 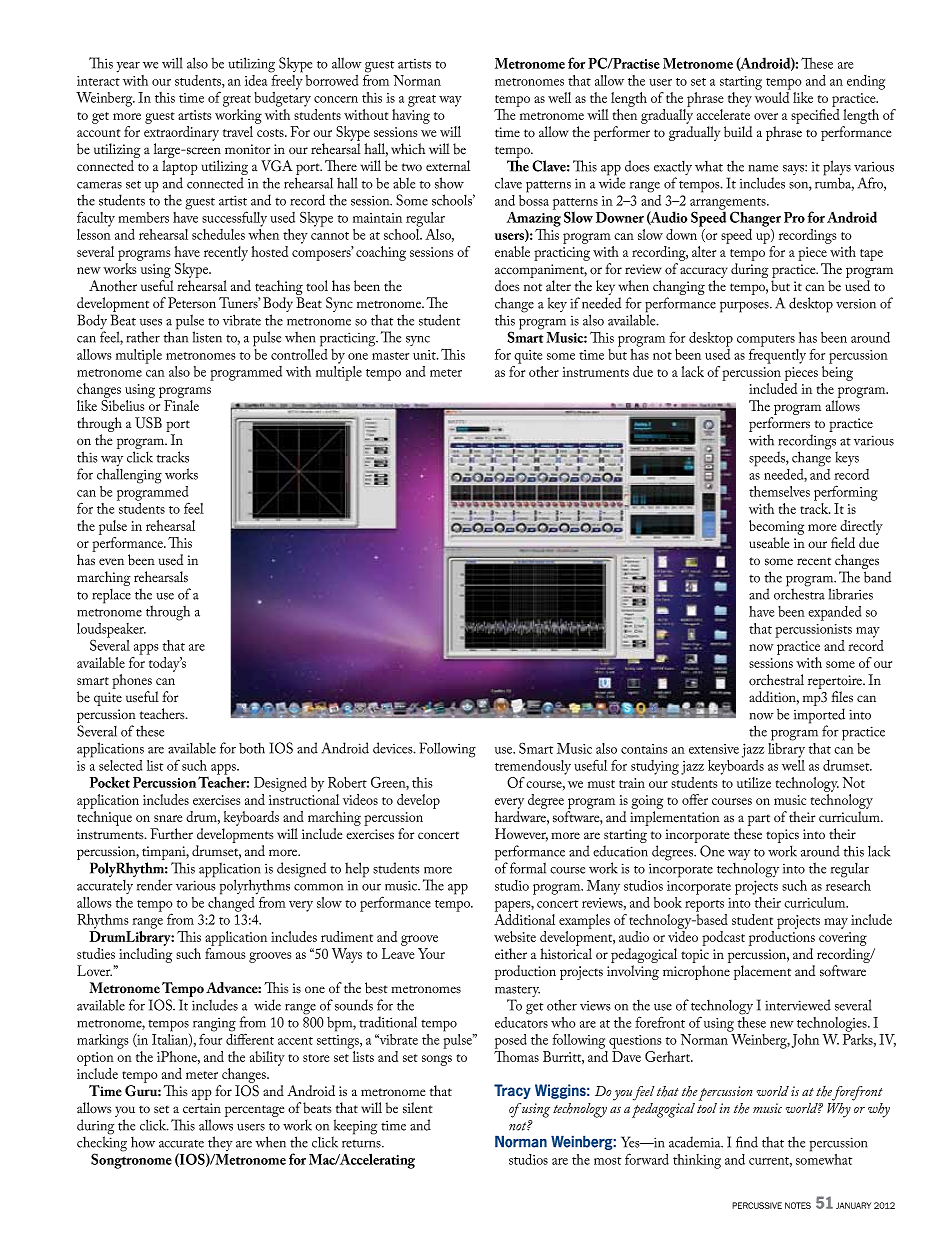 I want to click on certain, so click(x=202, y=1108).
